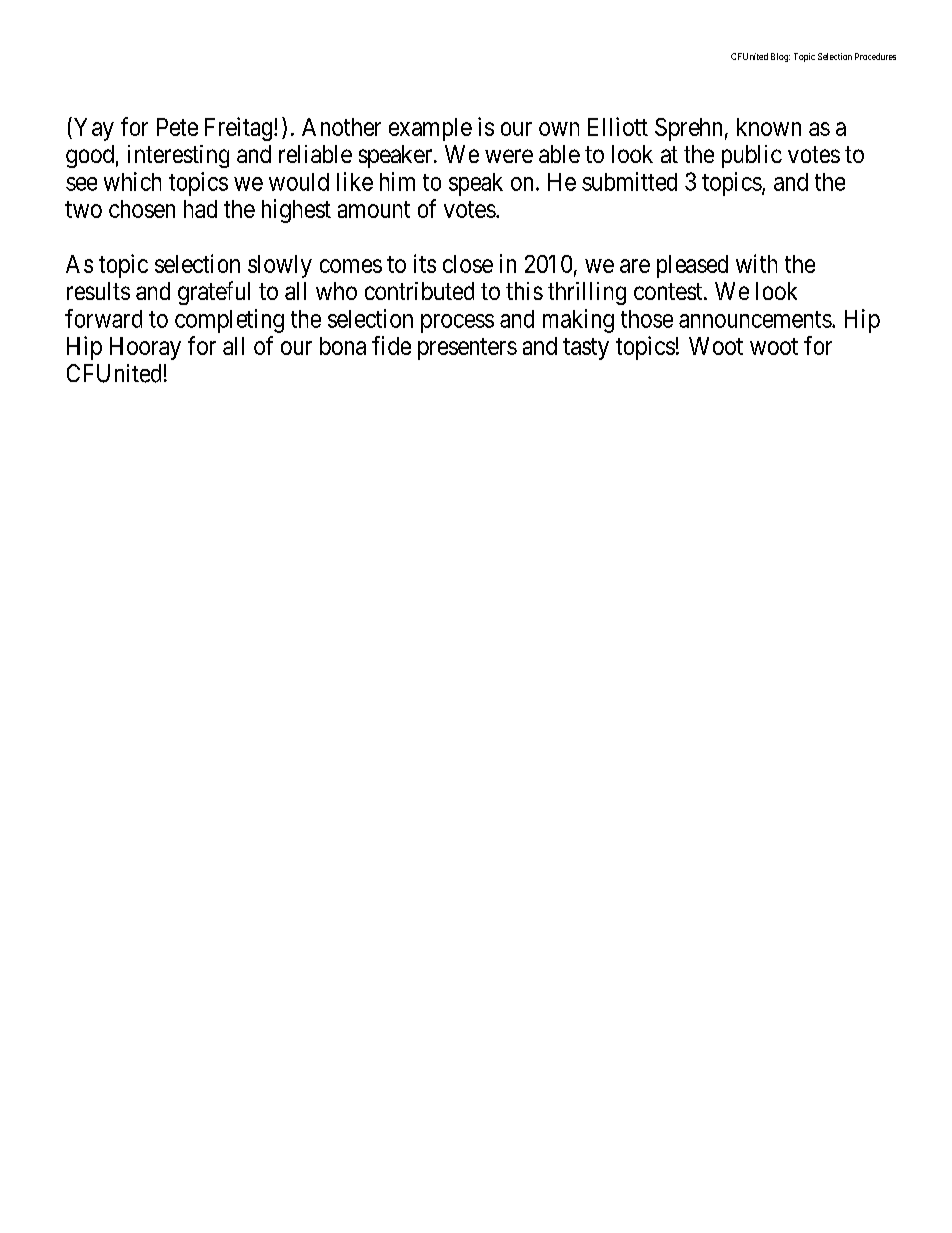 This screenshot has width=952, height=1233. What do you see at coordinates (374, 209) in the screenshot?
I see `amount` at bounding box center [374, 209].
